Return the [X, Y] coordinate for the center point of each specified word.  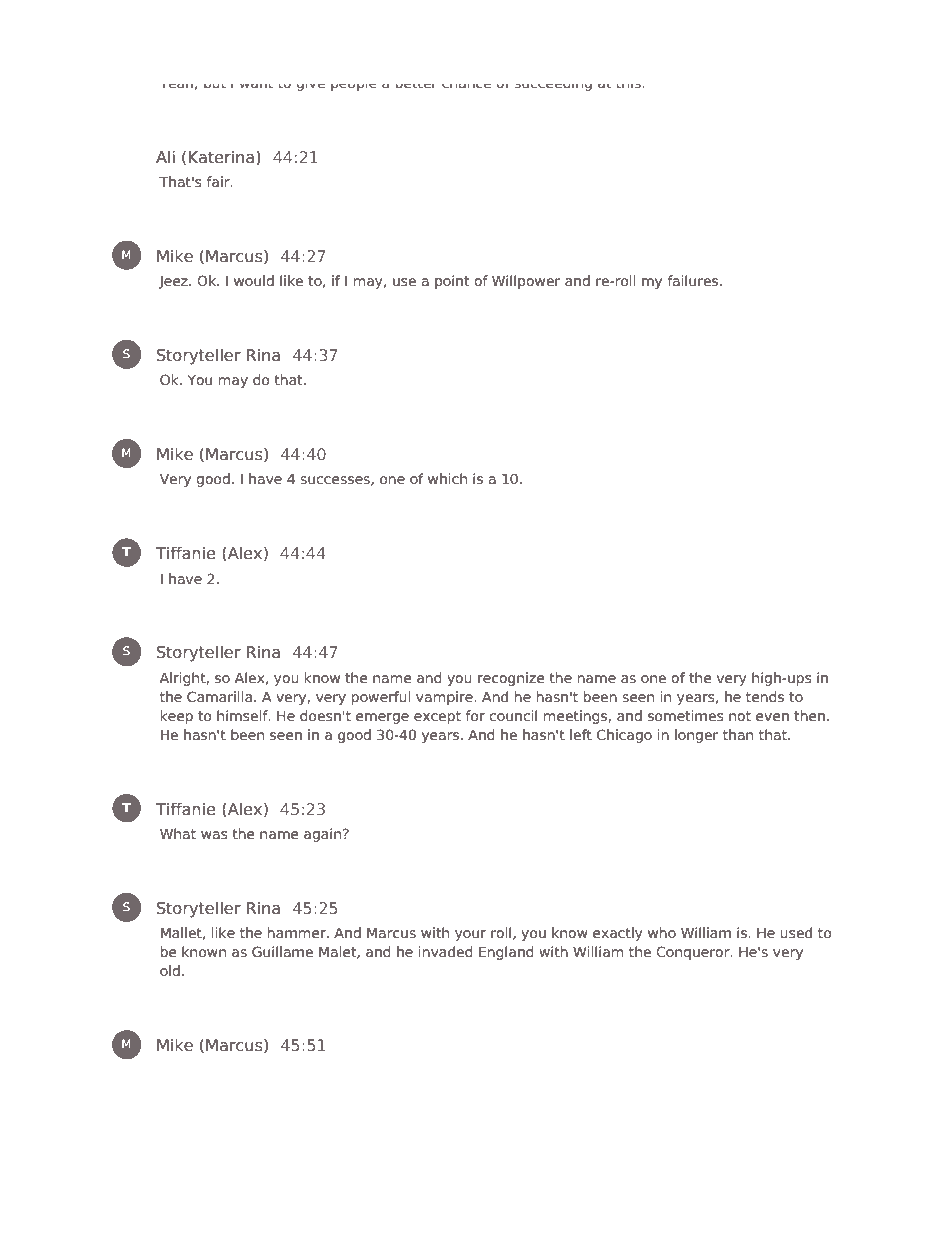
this [630, 86]
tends [765, 696]
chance [466, 86]
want [256, 86]
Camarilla [219, 696]
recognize [511, 679]
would [254, 280]
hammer [298, 932]
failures [694, 280]
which [447, 478]
